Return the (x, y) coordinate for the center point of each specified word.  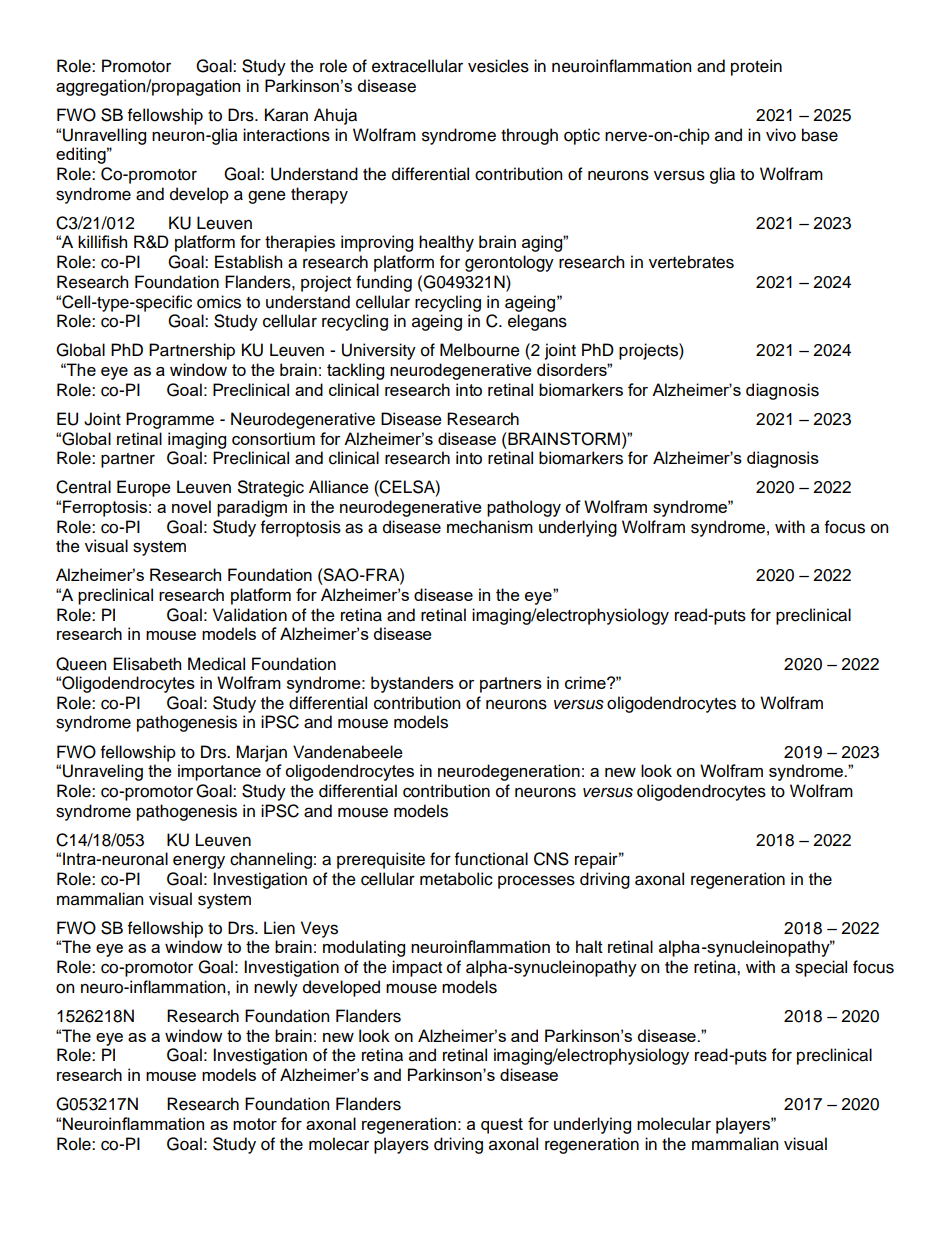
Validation (250, 615)
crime (586, 682)
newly (276, 988)
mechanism (490, 527)
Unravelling (104, 136)
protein (756, 67)
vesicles (498, 66)
